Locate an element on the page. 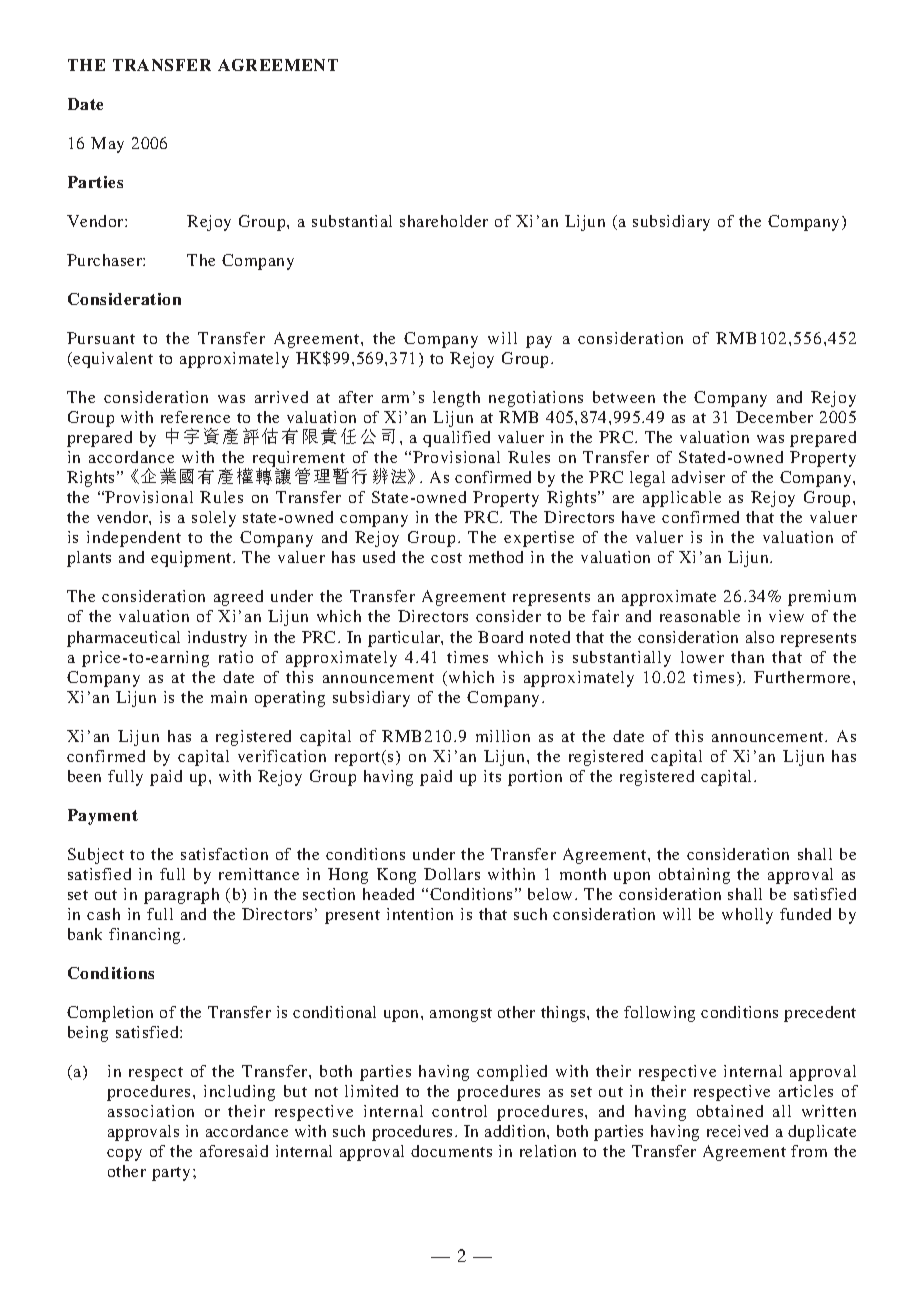 The height and width of the document is (1308, 924). been is located at coordinates (84, 776).
